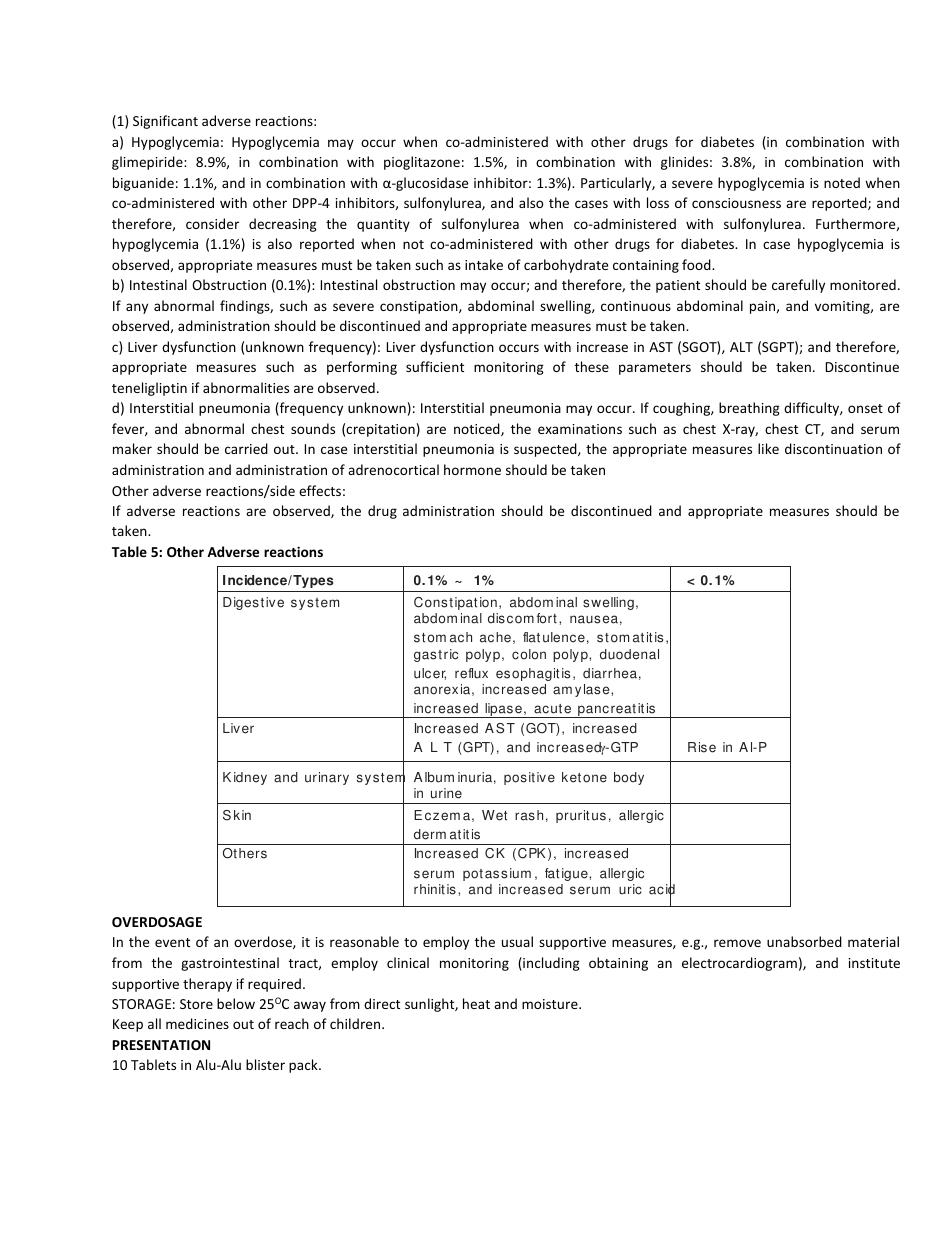  Describe the element at coordinates (804, 941) in the document. I see `unabsorbed` at that location.
